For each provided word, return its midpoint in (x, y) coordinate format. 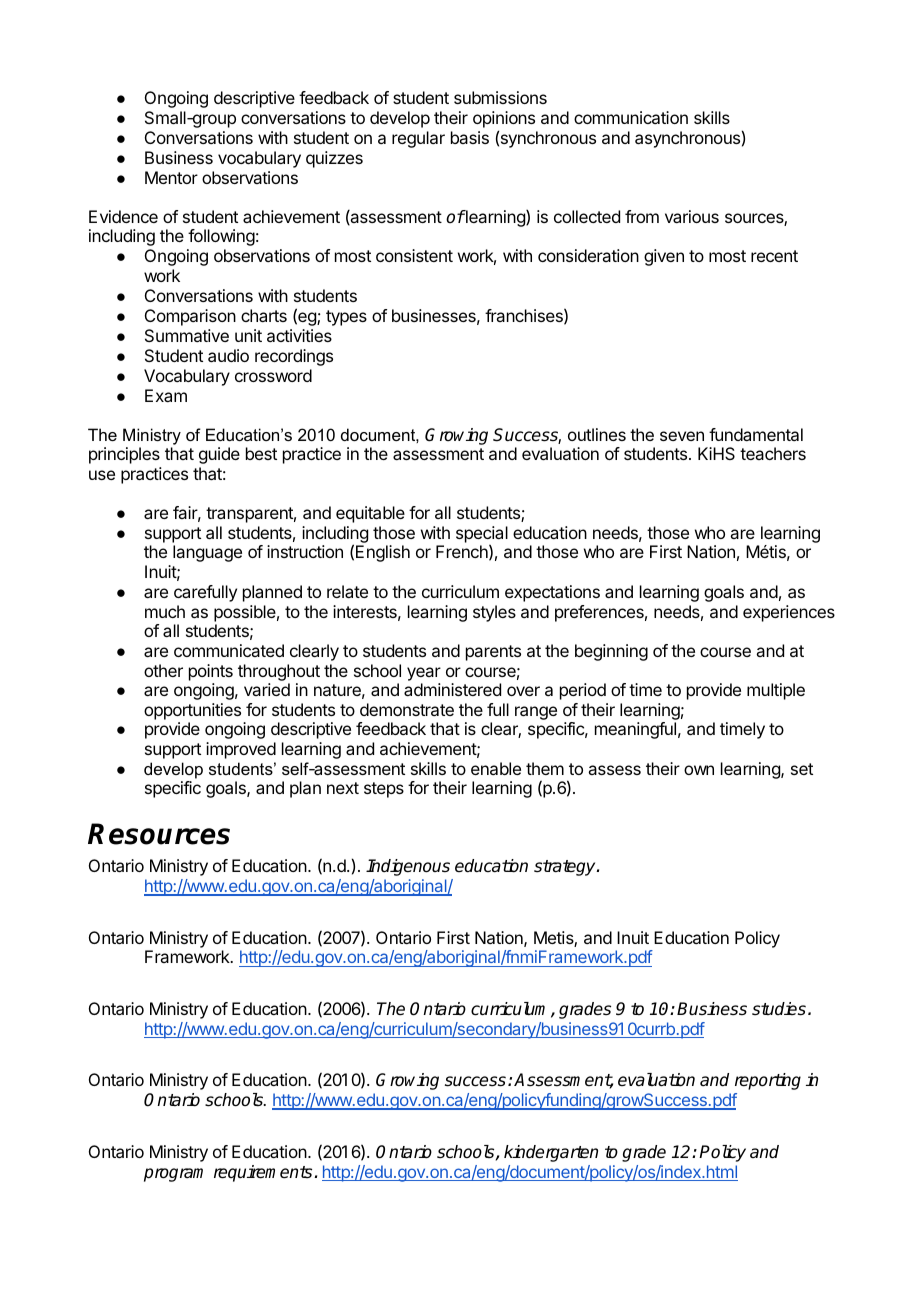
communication (631, 117)
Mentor (171, 177)
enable (496, 768)
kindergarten (551, 1153)
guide (219, 455)
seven (682, 436)
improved (241, 750)
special (482, 535)
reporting (768, 1081)
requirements (264, 1173)
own (699, 770)
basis (470, 137)
